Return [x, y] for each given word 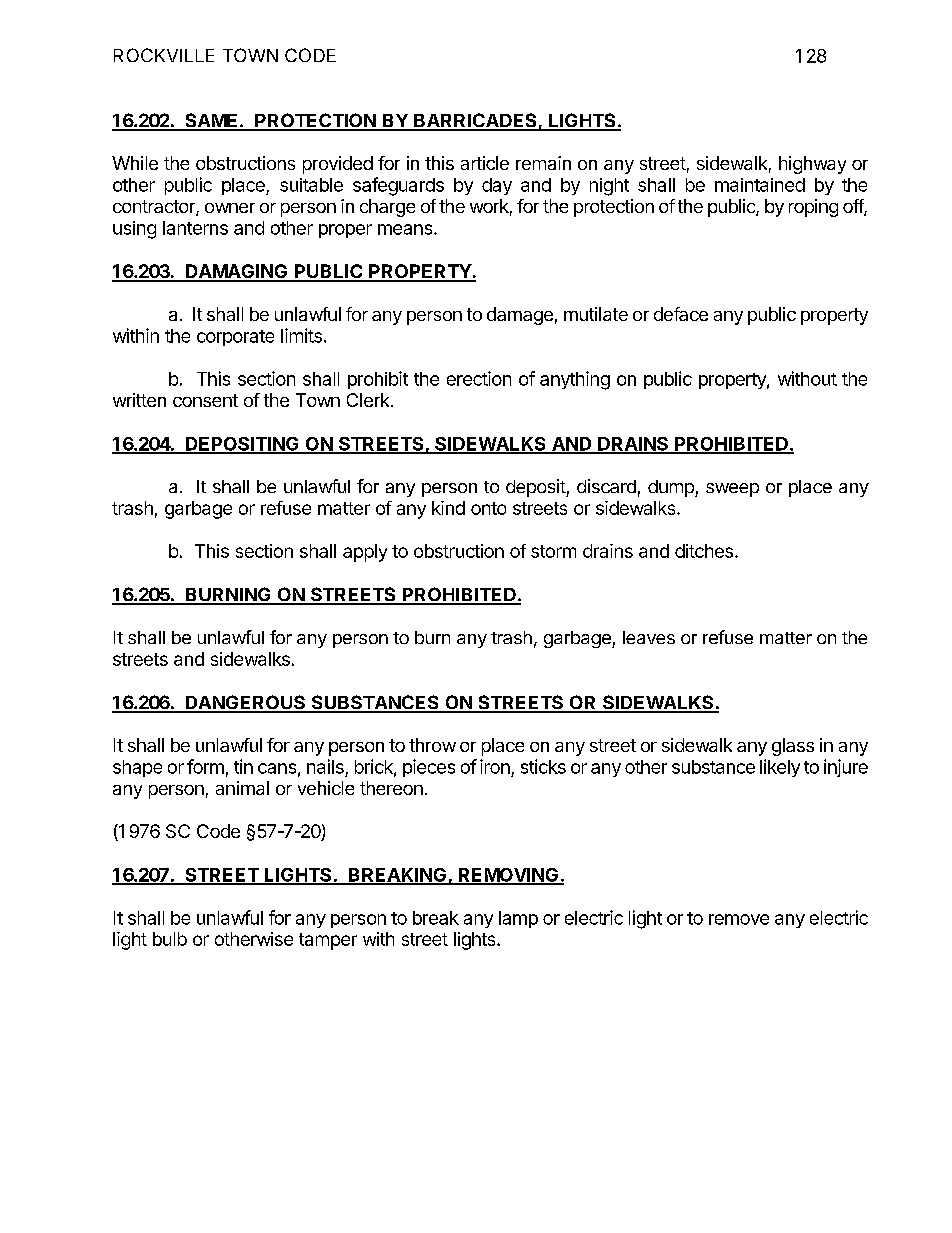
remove [739, 919]
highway [812, 165]
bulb [170, 939]
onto [488, 508]
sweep [732, 490]
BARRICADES [475, 121]
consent [205, 400]
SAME [211, 121]
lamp [518, 919]
